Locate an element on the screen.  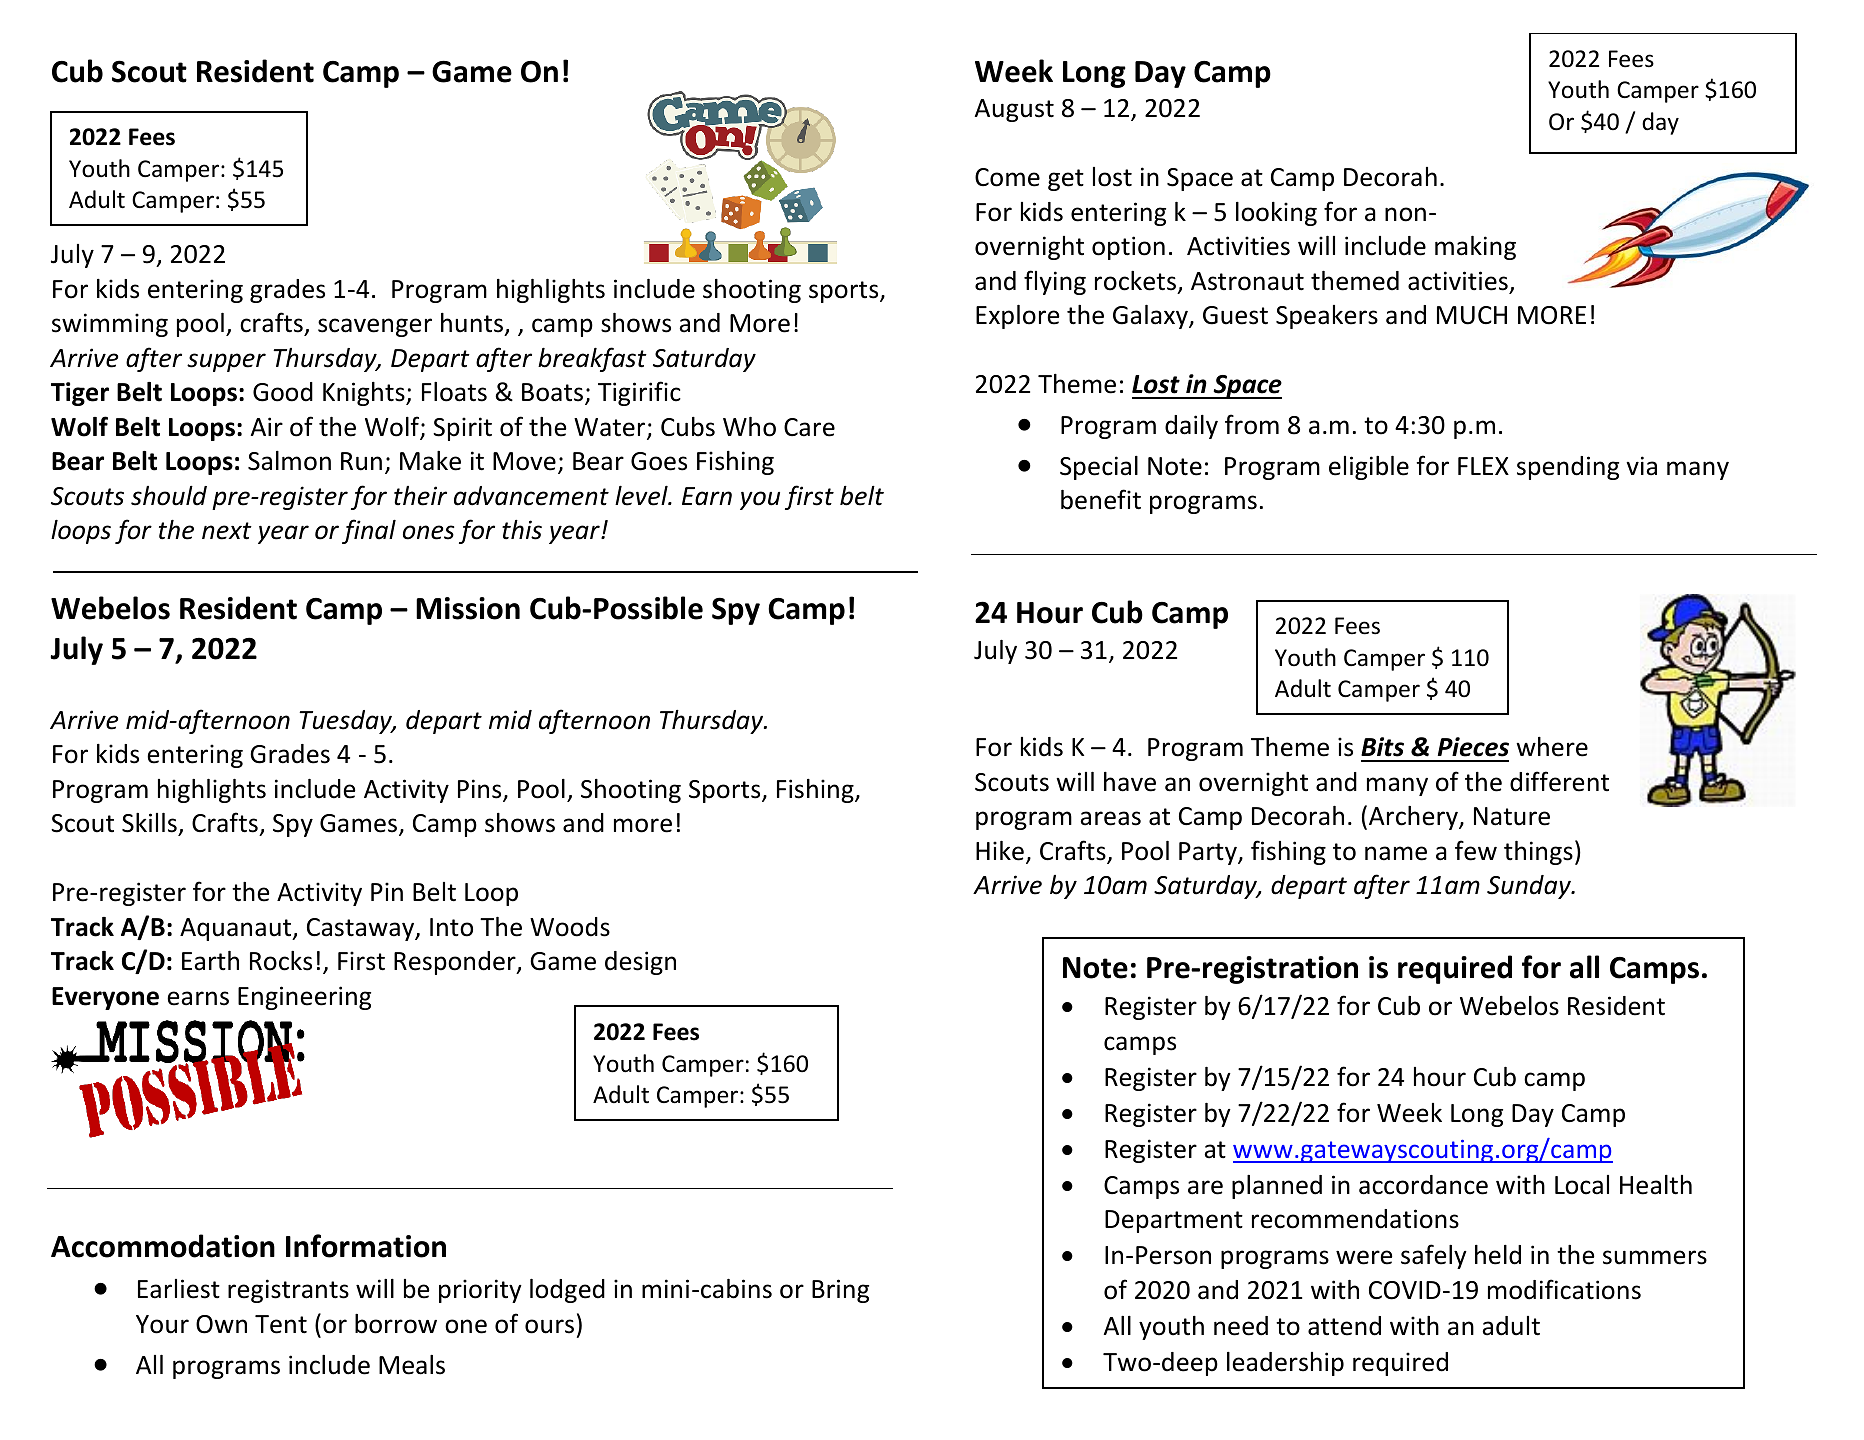
scavenger is located at coordinates (375, 327).
